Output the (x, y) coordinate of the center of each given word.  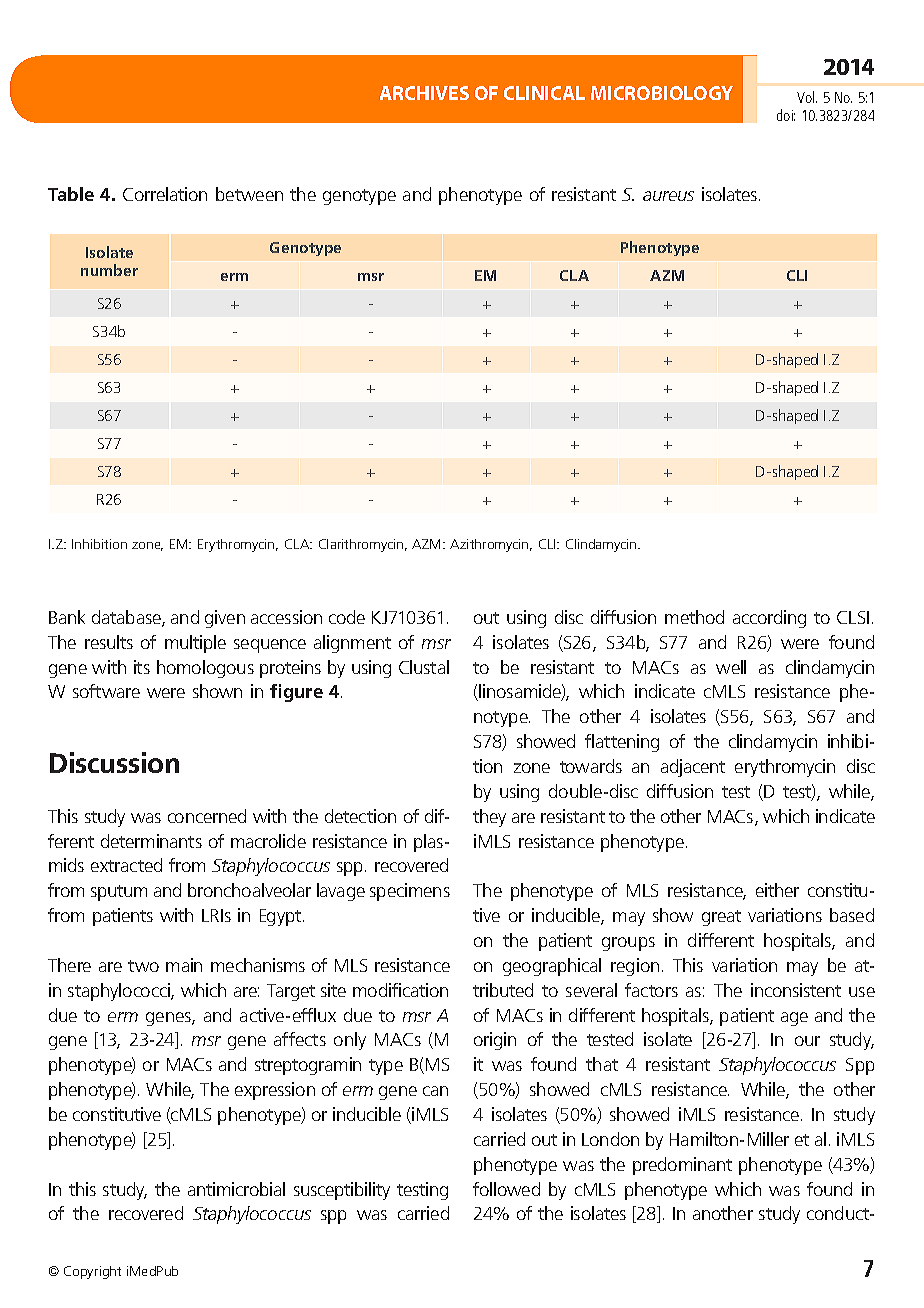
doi (786, 115)
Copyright (92, 1272)
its (142, 667)
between (249, 194)
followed (506, 1189)
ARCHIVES (424, 93)
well (731, 667)
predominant (682, 1166)
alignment (352, 644)
